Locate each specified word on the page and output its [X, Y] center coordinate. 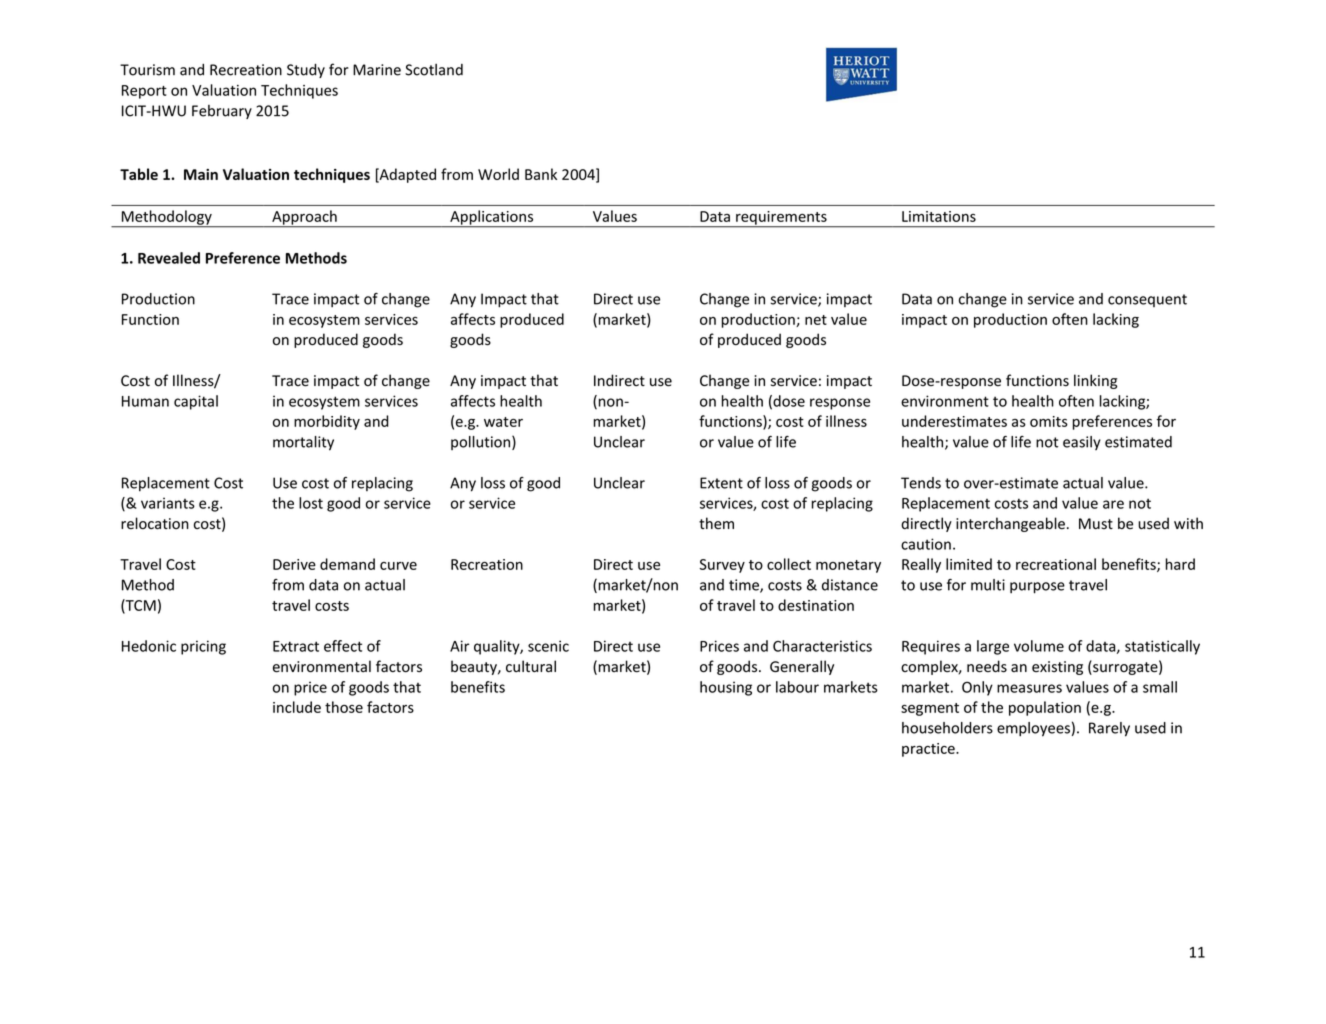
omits [1049, 421]
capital [196, 402]
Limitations [939, 216]
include [297, 707]
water [503, 422]
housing [726, 688]
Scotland [434, 70]
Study [306, 71]
